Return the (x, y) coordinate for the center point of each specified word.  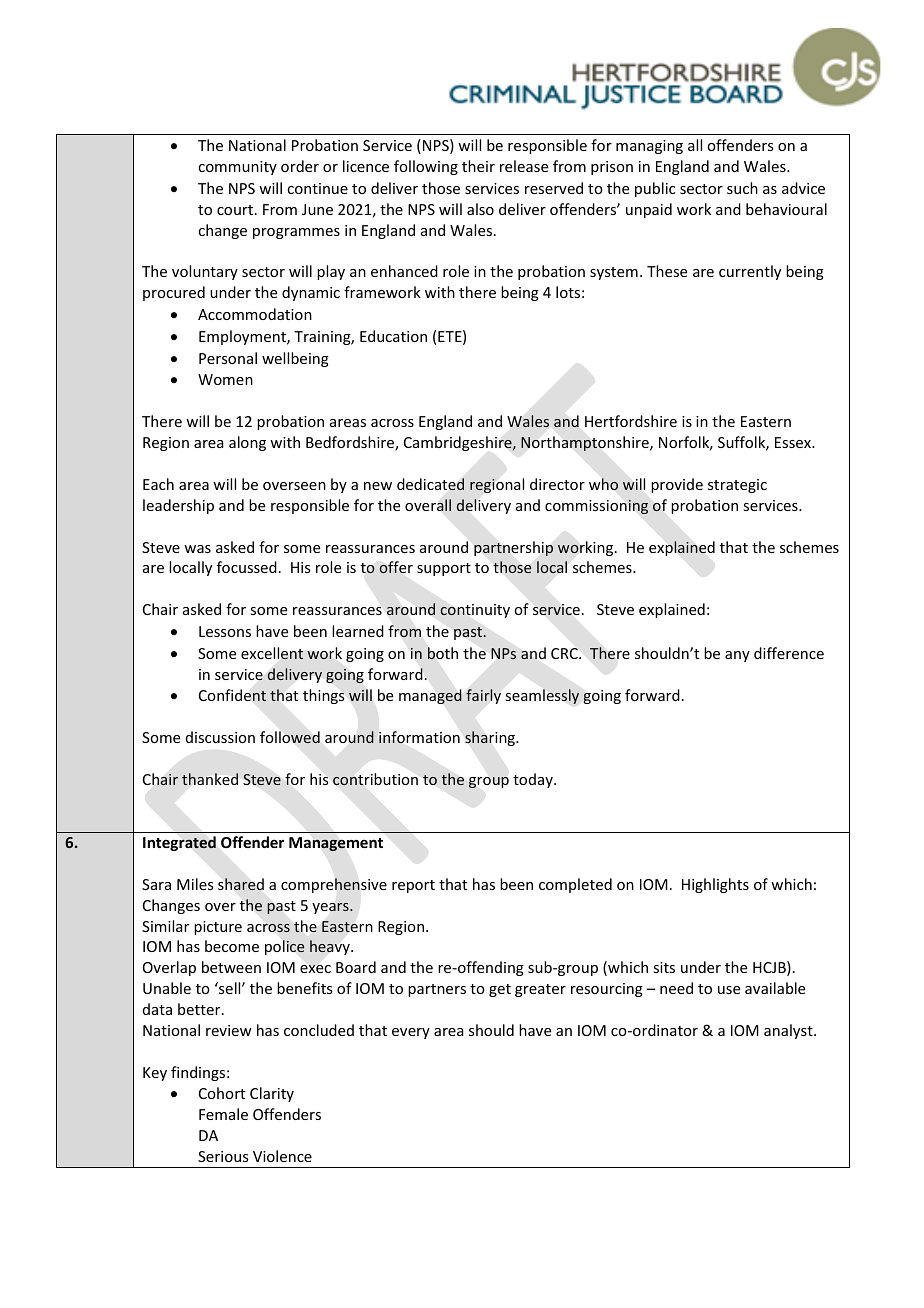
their (478, 166)
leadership (178, 506)
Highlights (715, 885)
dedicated (430, 484)
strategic (737, 486)
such (742, 188)
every (411, 1033)
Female (223, 1114)
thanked (210, 779)
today (534, 780)
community (237, 168)
